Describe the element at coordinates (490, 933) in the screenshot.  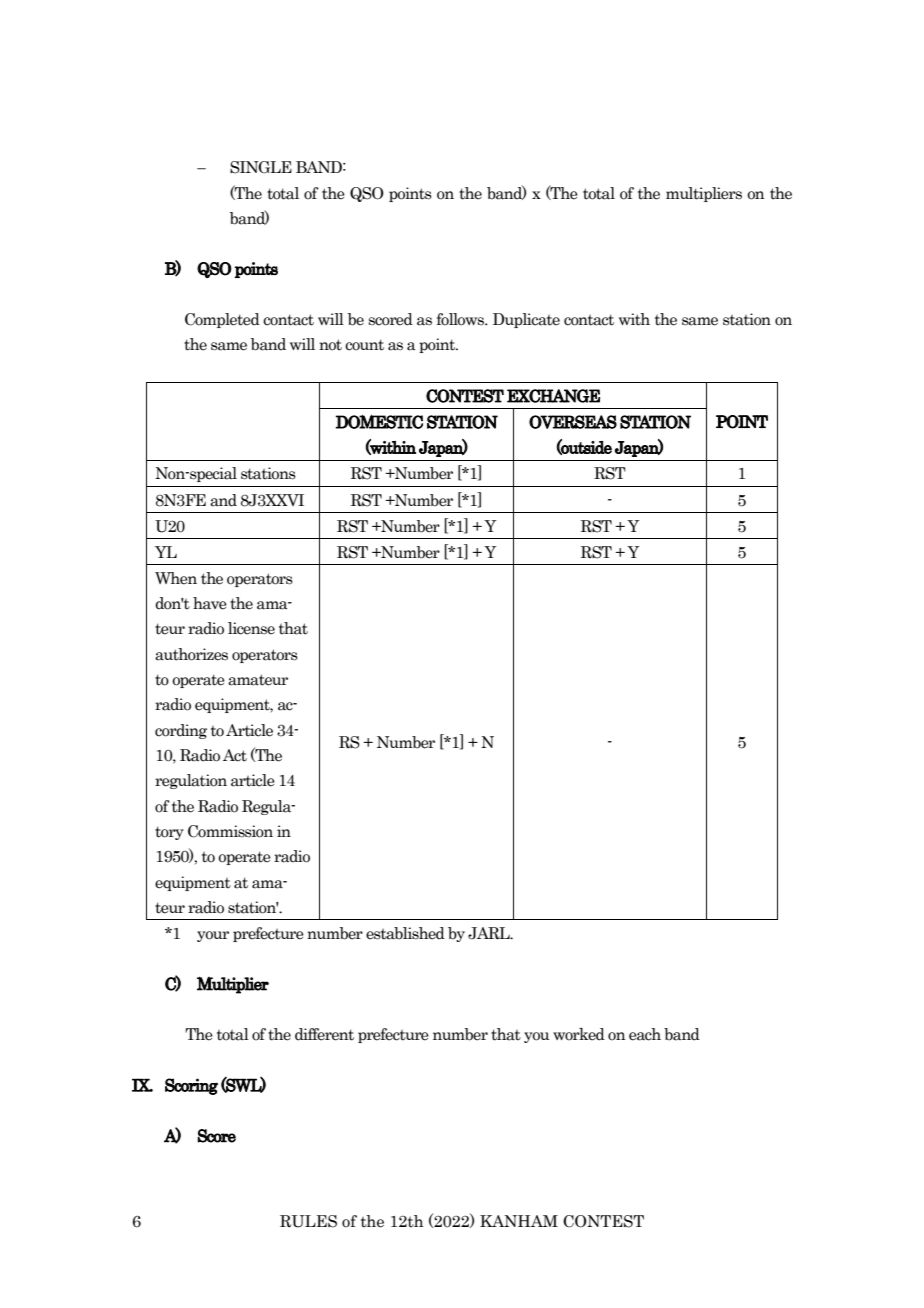
I see `JARL` at that location.
